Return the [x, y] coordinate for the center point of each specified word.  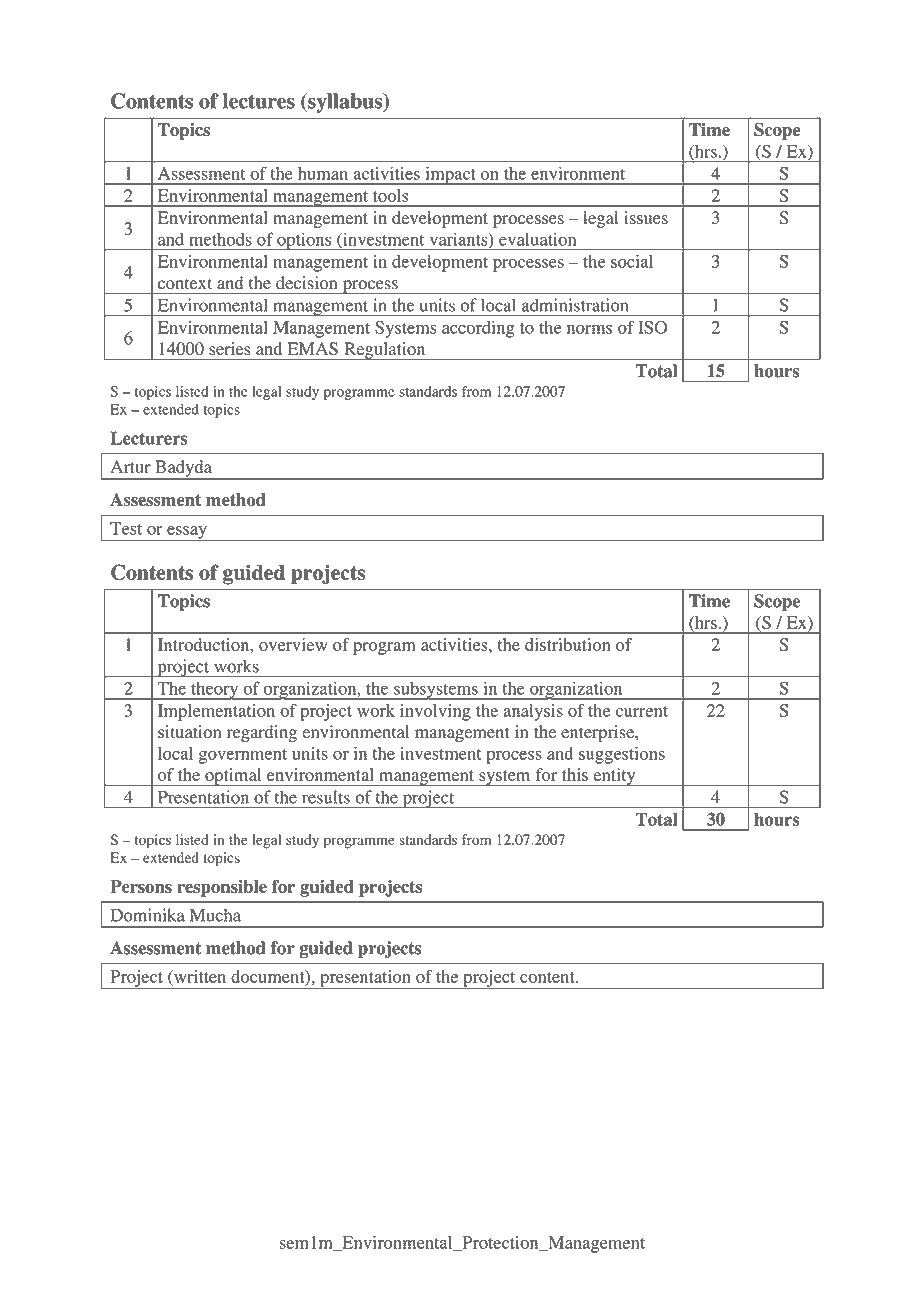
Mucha [215, 915]
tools [390, 195]
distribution [567, 644]
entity [614, 777]
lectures [259, 101]
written [199, 976]
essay [187, 533]
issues [646, 217]
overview [293, 644]
